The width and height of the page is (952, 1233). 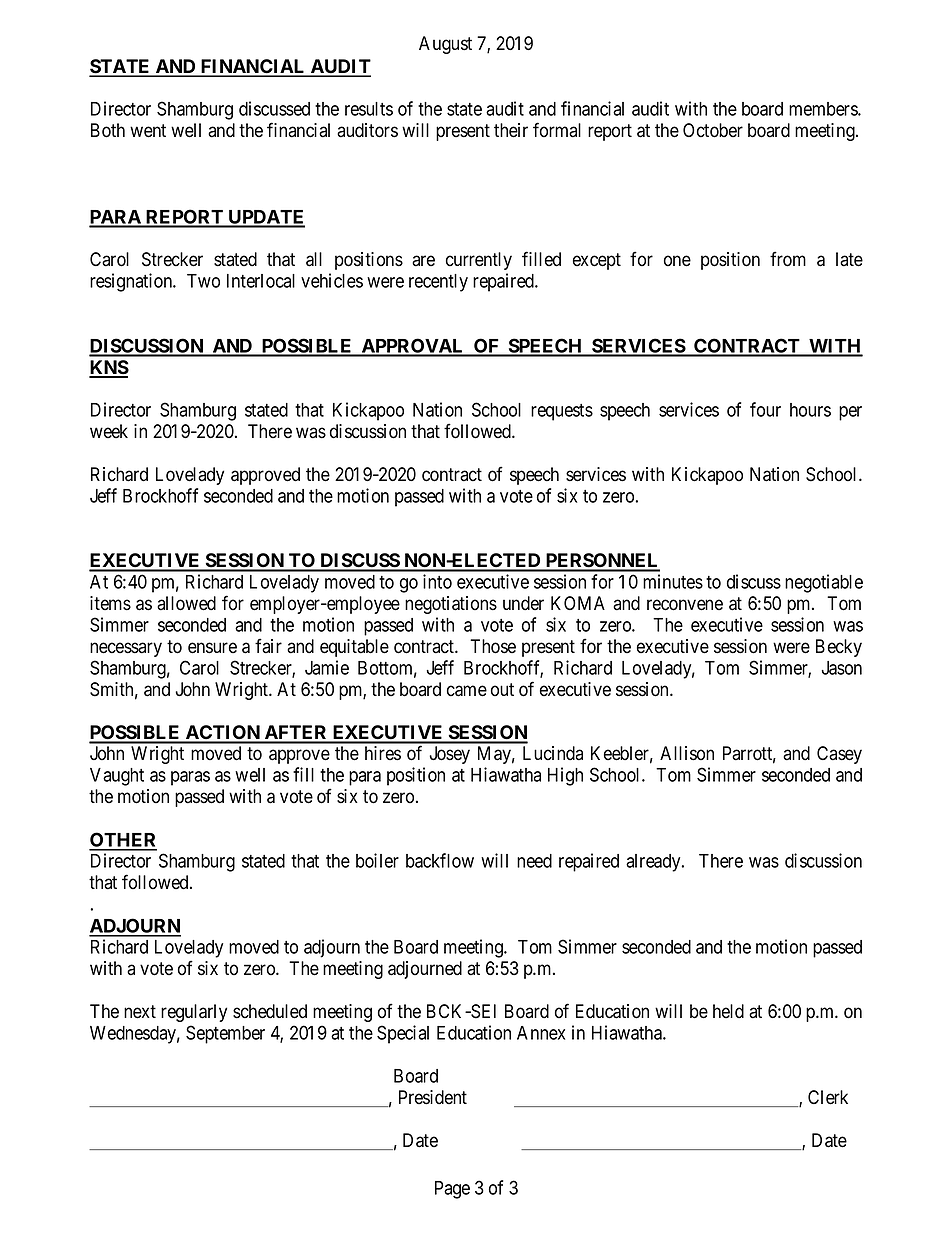 I want to click on negotiations, so click(x=451, y=605).
